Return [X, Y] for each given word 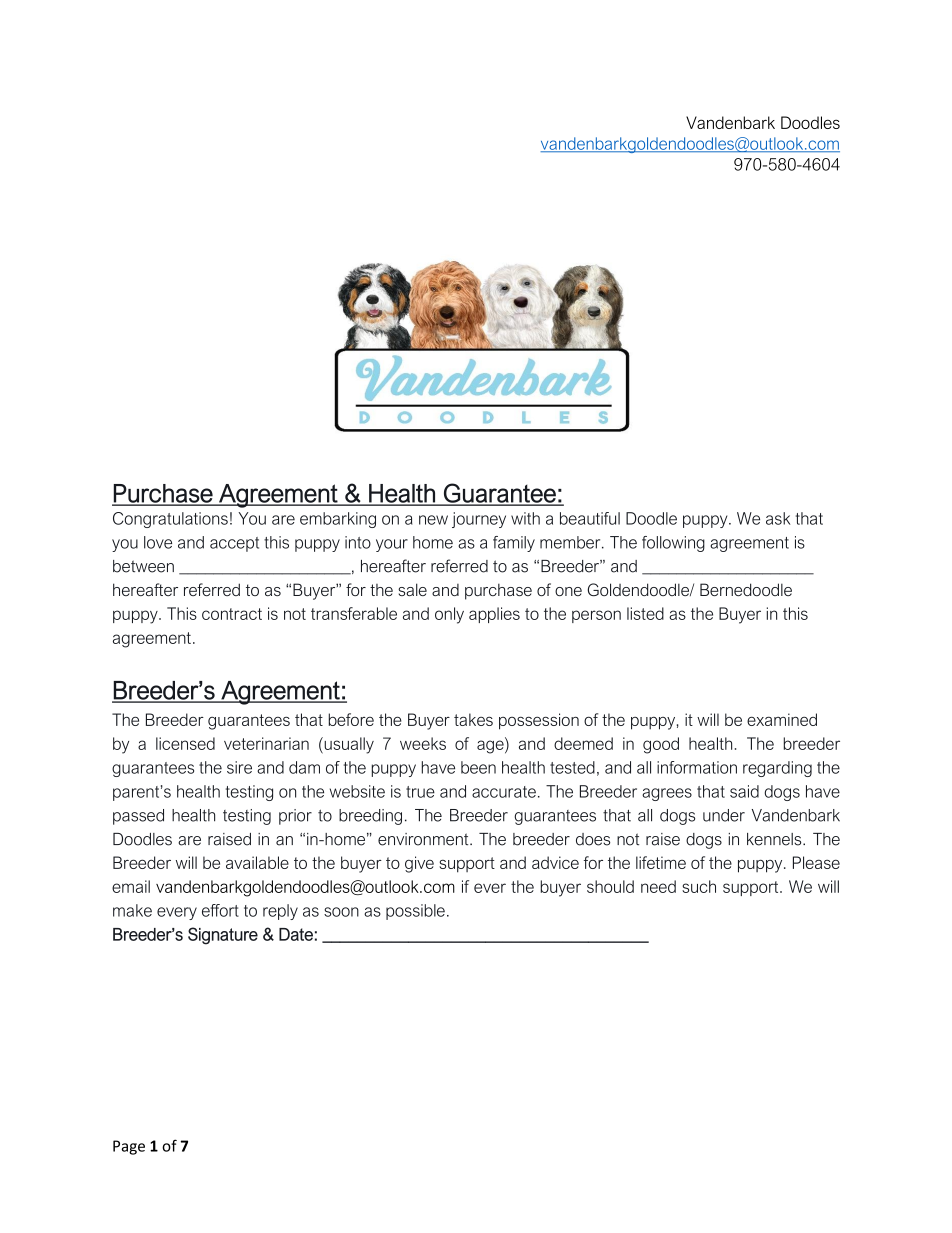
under [724, 815]
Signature [223, 936]
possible [415, 912]
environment [424, 839]
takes [473, 719]
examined [782, 719]
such [699, 886]
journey [479, 520]
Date [296, 934]
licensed [185, 743]
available [257, 862]
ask [778, 518]
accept [234, 544]
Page [129, 1147]
